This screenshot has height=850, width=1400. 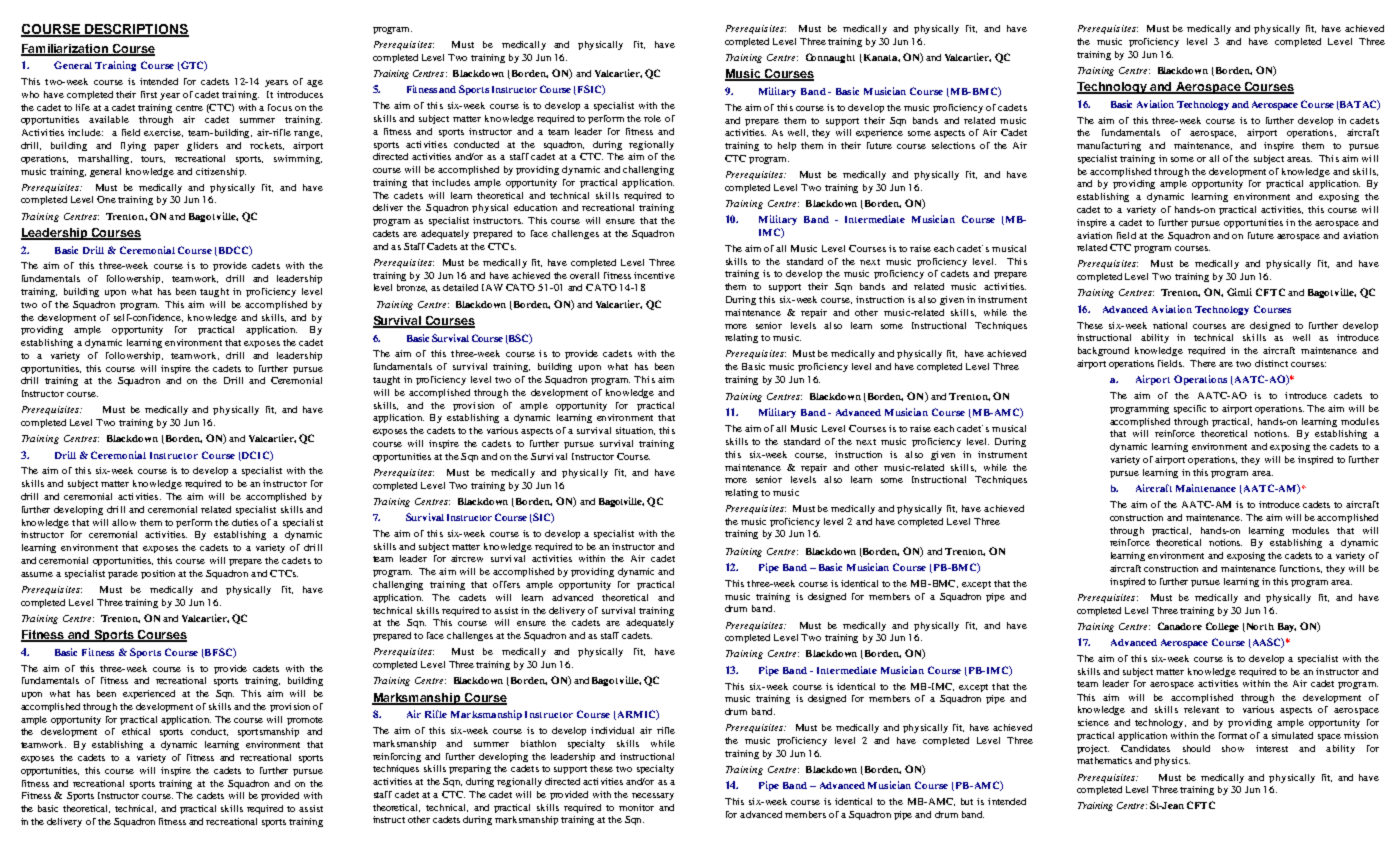 What do you see at coordinates (1109, 146) in the screenshot?
I see `manufacturing` at bounding box center [1109, 146].
